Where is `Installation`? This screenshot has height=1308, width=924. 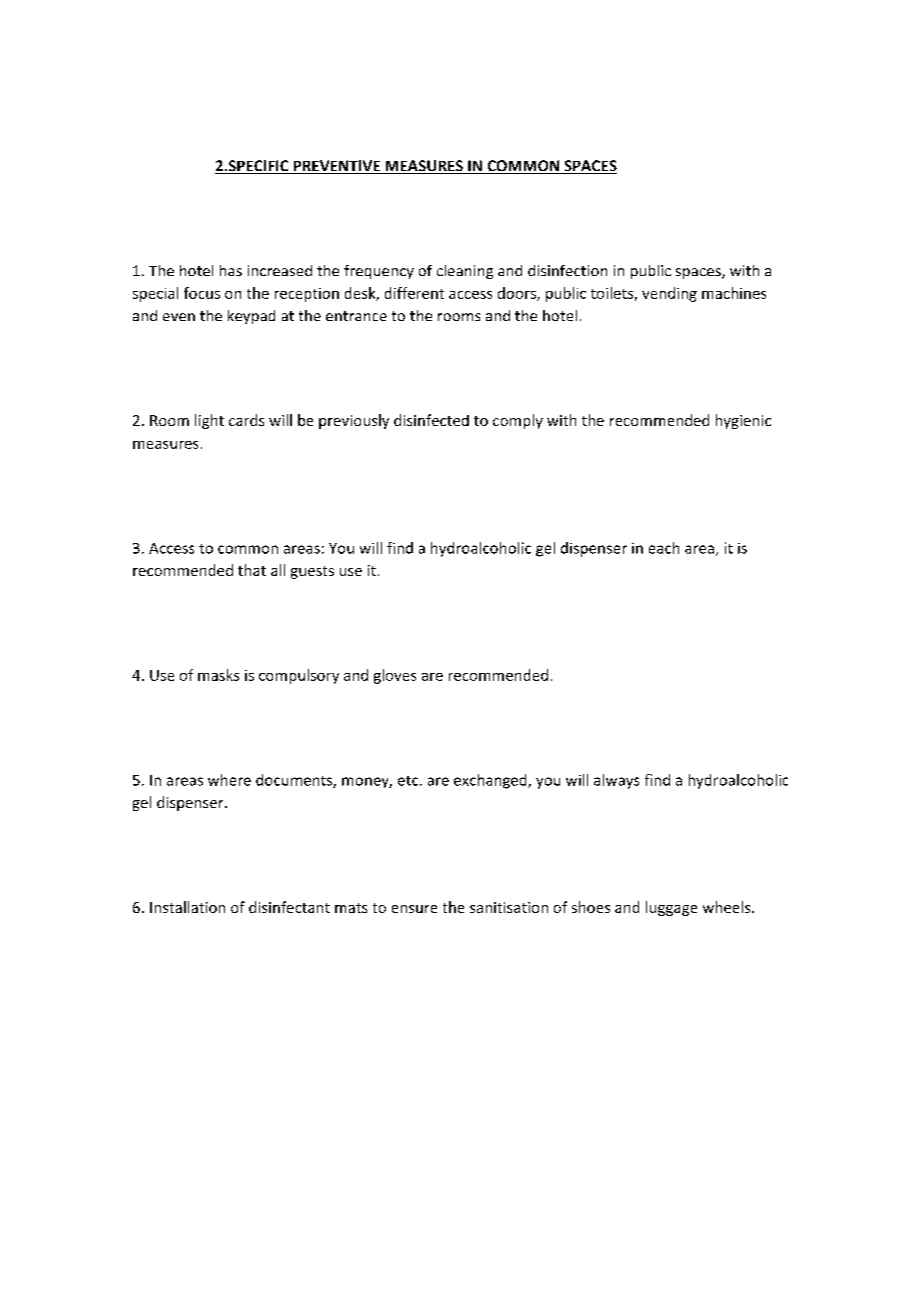
Installation is located at coordinates (187, 907).
